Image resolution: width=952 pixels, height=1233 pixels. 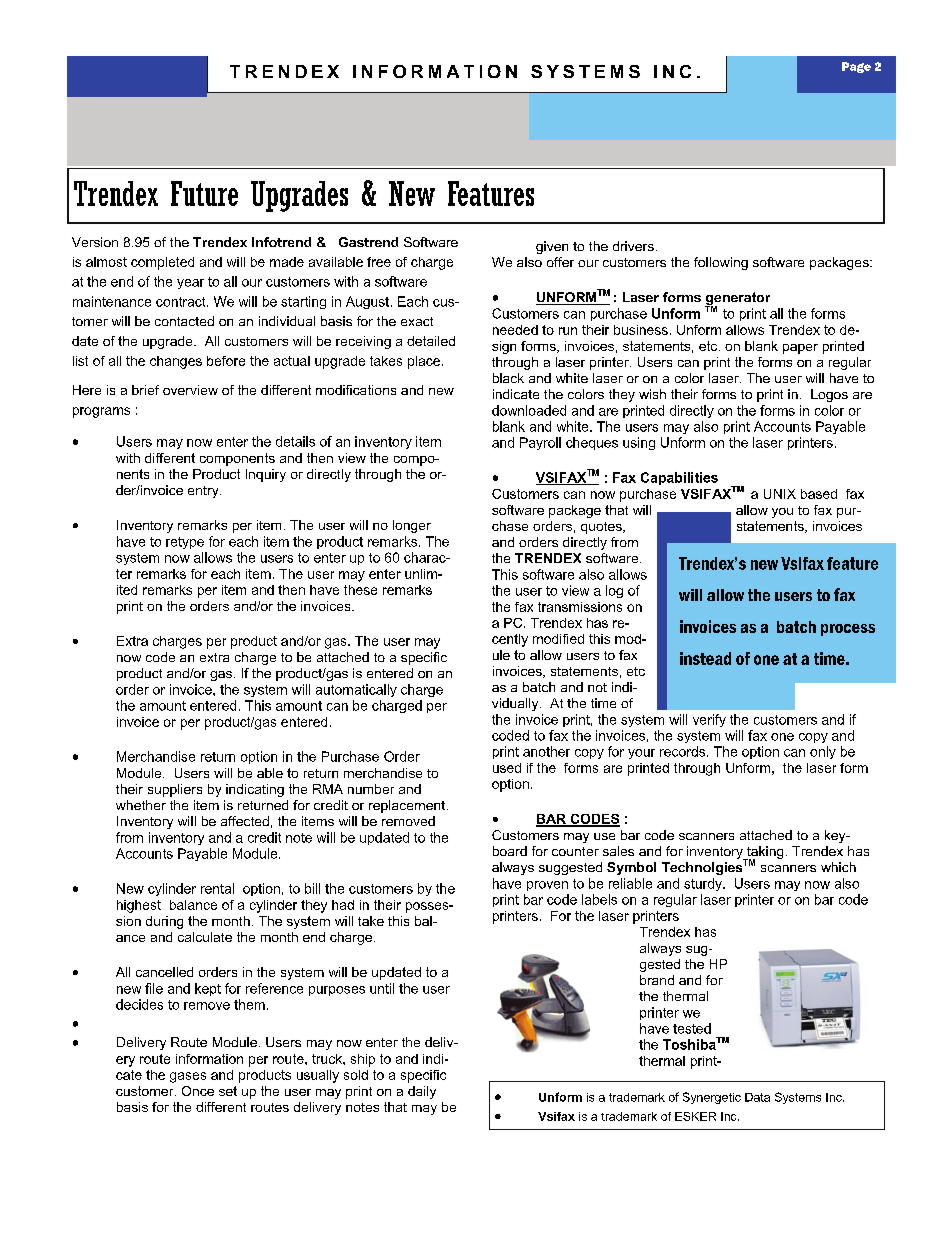 What do you see at coordinates (188, 1077) in the screenshot?
I see `gases` at bounding box center [188, 1077].
